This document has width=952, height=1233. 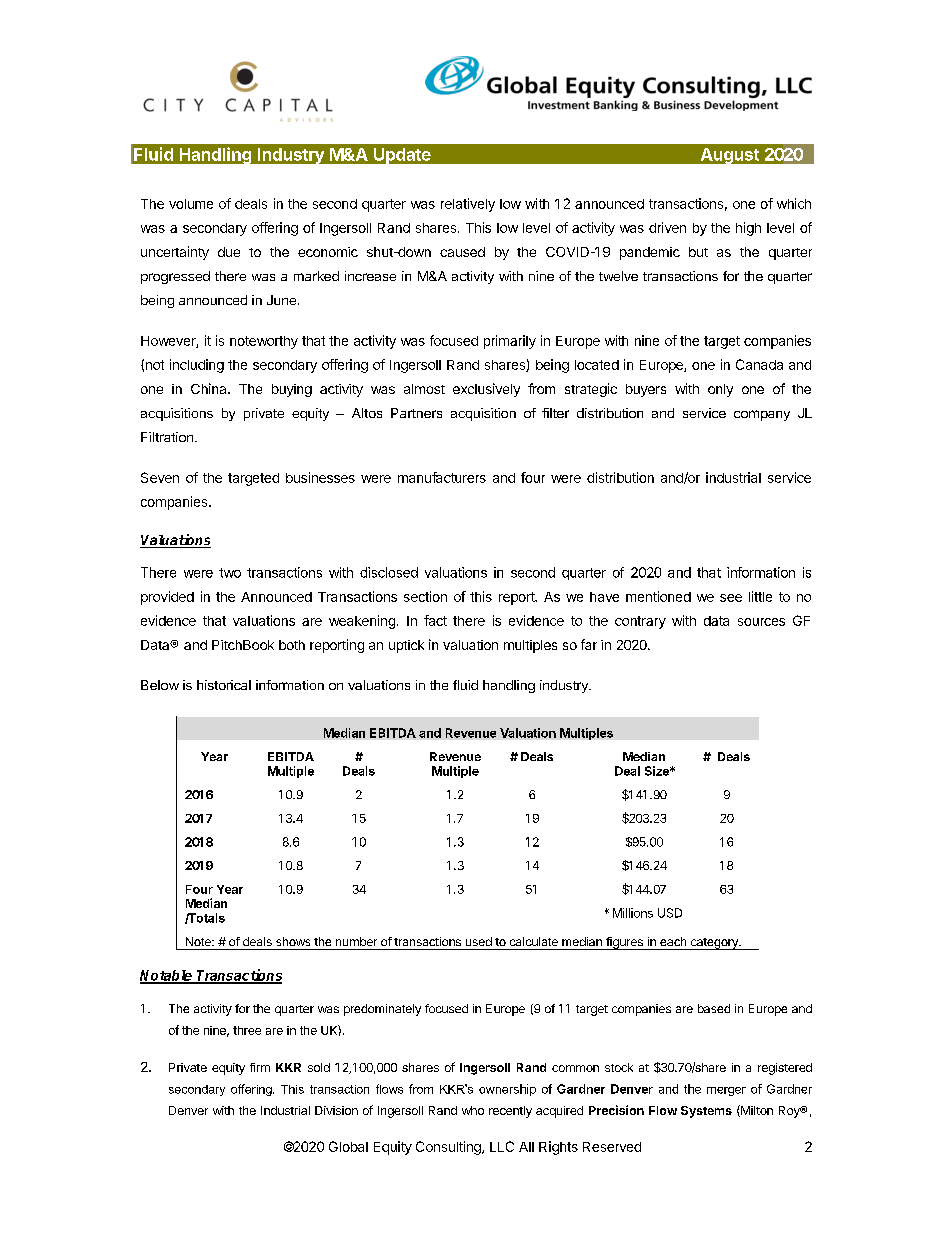 I want to click on sources, so click(x=761, y=622).
